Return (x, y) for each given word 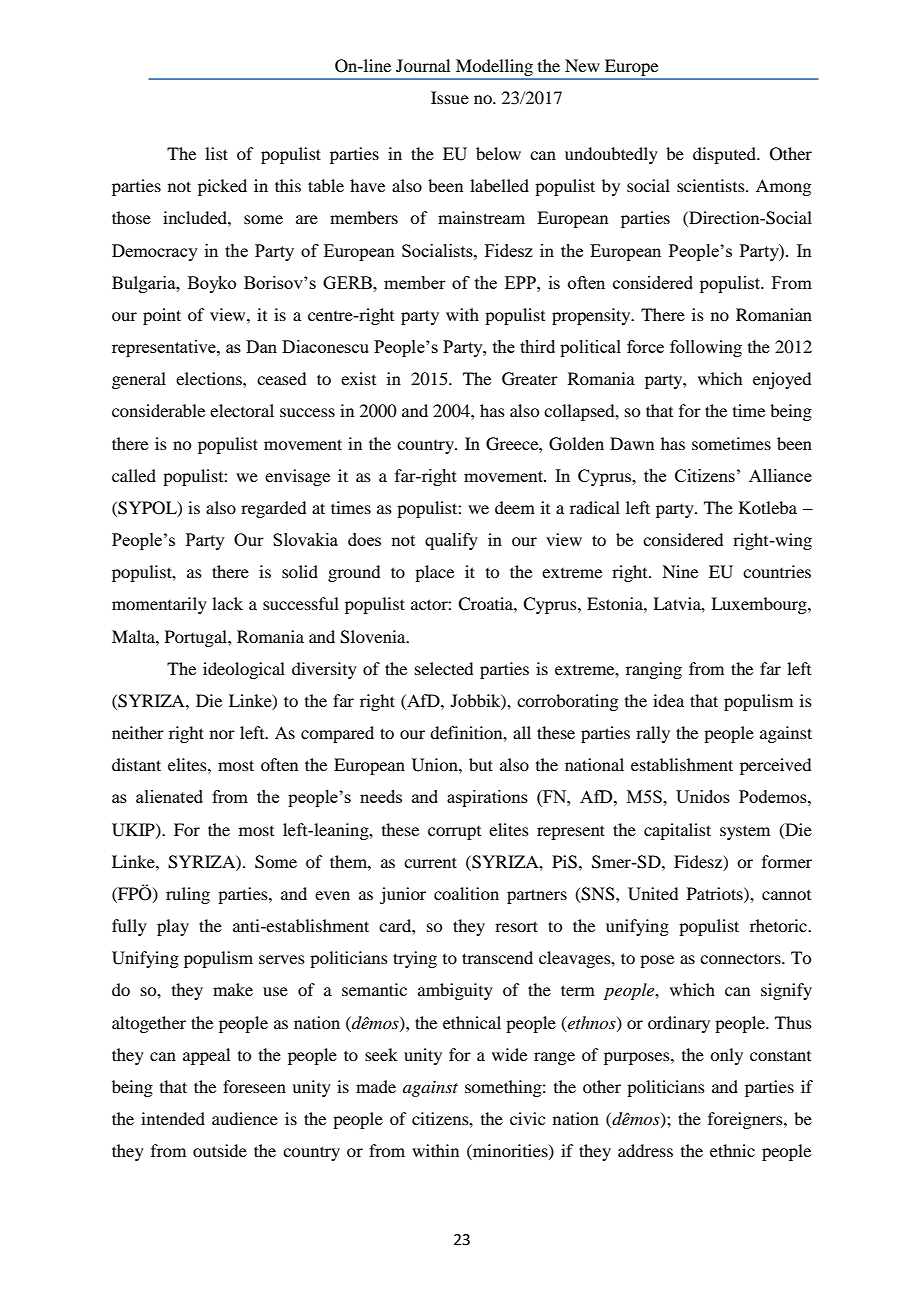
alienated (169, 796)
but (481, 764)
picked (222, 187)
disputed (725, 155)
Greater (530, 379)
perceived (775, 766)
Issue (450, 97)
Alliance (780, 475)
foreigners (746, 1120)
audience (245, 1118)
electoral (242, 410)
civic (527, 1118)
